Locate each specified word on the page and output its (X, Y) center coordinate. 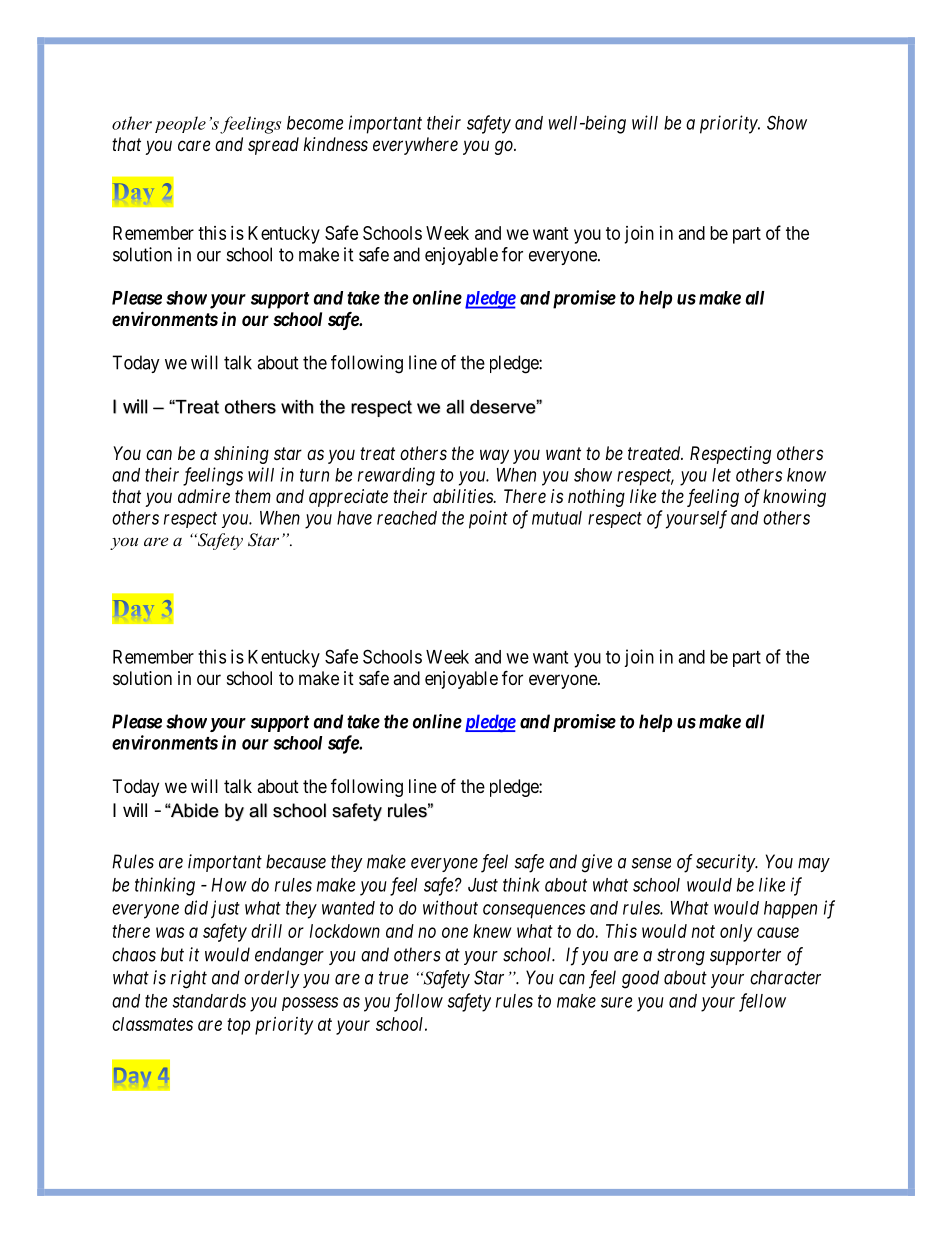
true (393, 978)
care (194, 145)
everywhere (415, 146)
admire (204, 496)
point (488, 519)
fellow (762, 1002)
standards (209, 1001)
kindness (335, 144)
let (721, 475)
